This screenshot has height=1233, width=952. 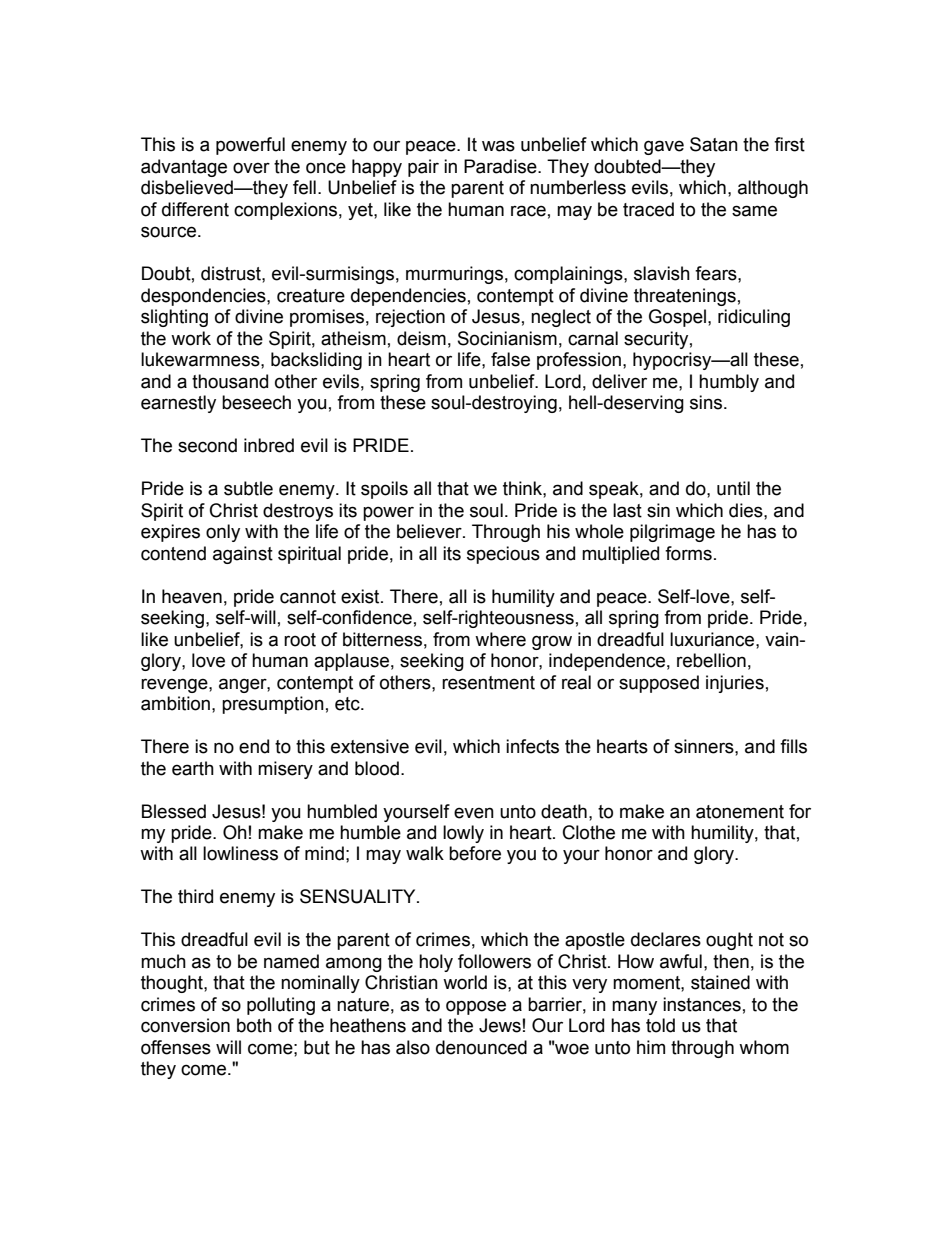 What do you see at coordinates (510, 359) in the screenshot?
I see `false` at bounding box center [510, 359].
